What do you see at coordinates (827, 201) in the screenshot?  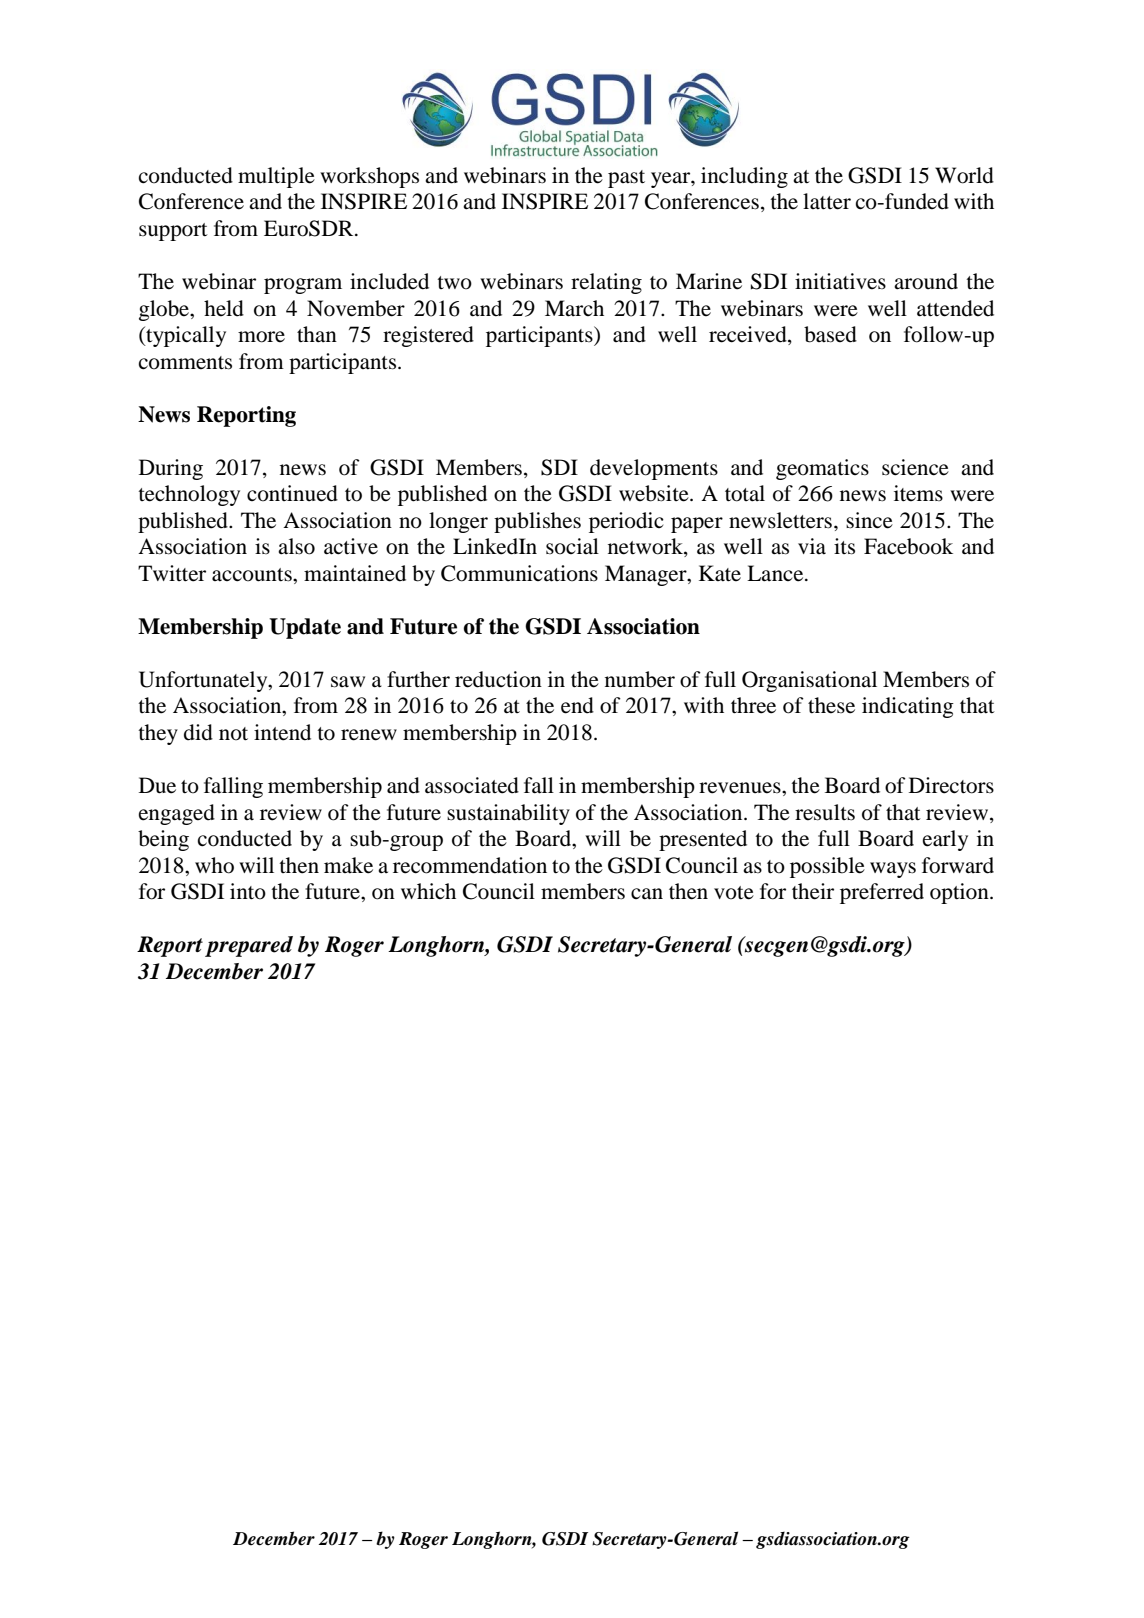 I see `latter` at bounding box center [827, 201].
